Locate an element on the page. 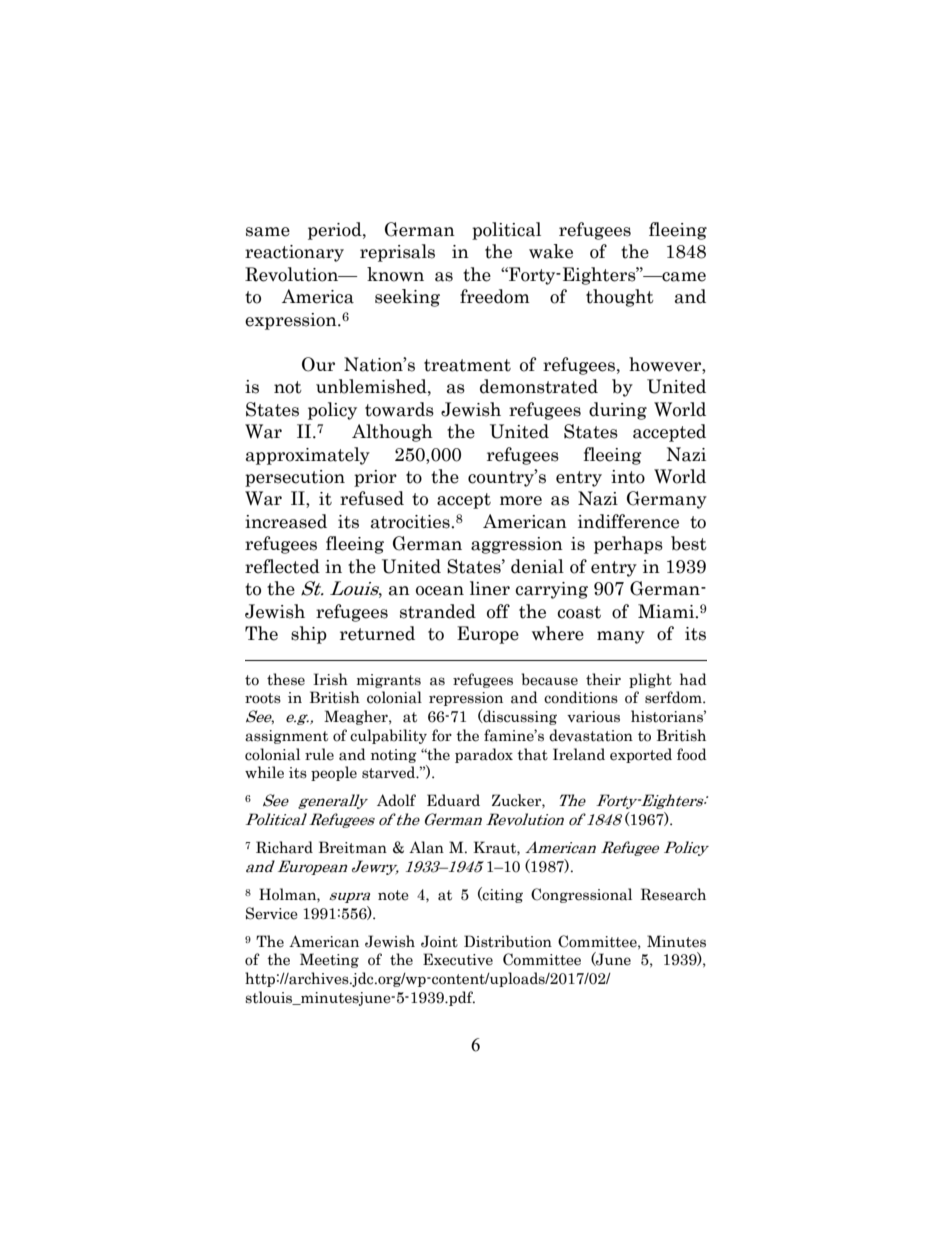 The width and height of the image is (952, 1233). perhaps is located at coordinates (628, 545).
